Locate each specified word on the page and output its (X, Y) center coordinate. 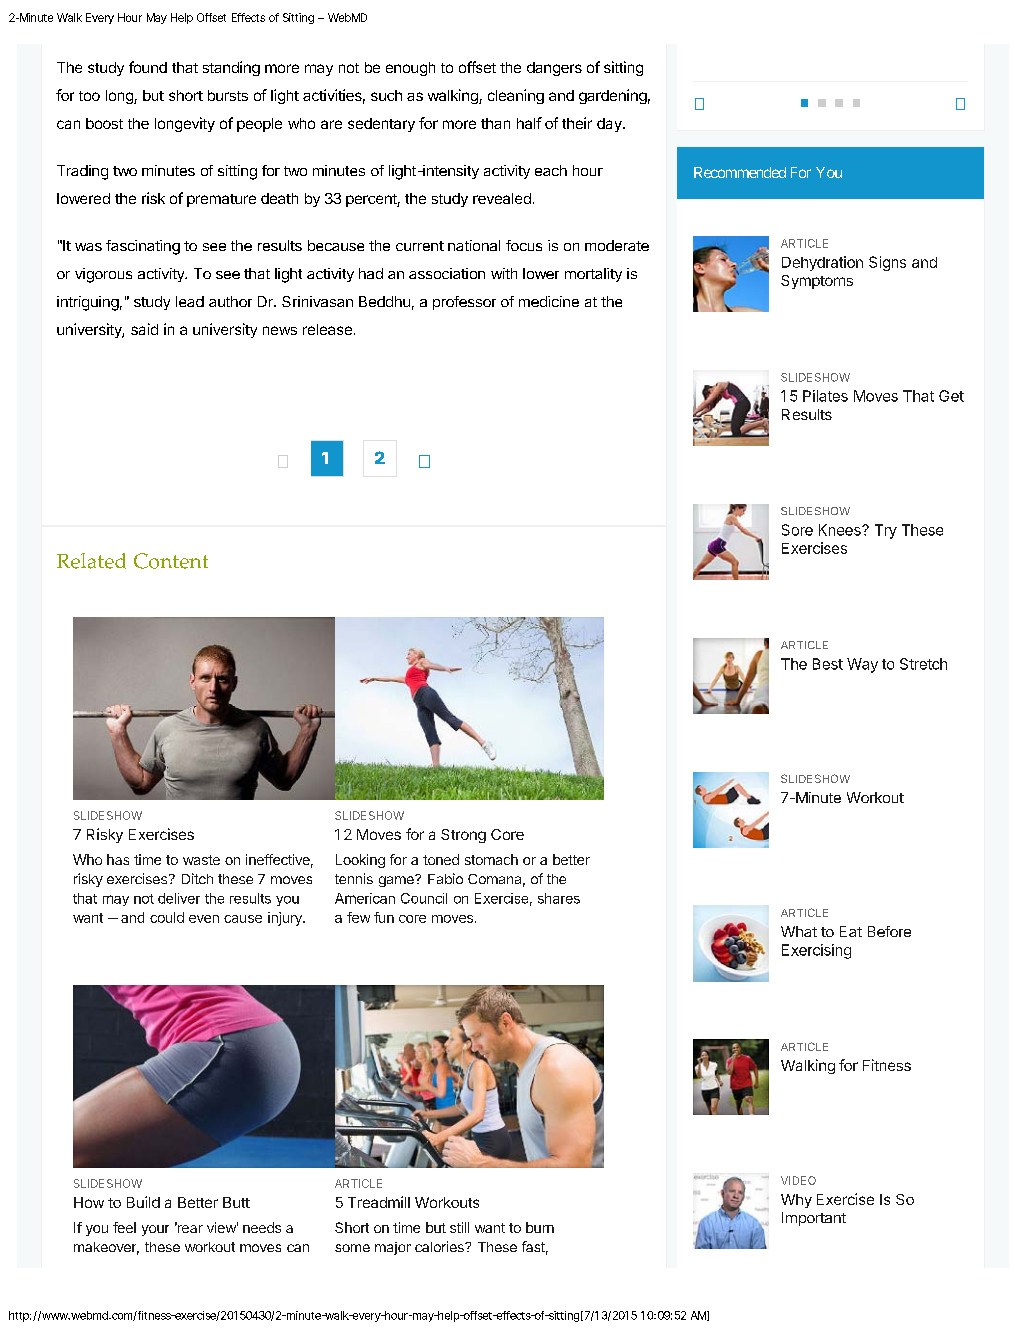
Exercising (816, 951)
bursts (228, 95)
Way (862, 665)
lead (190, 301)
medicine (549, 301)
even (204, 919)
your (155, 1230)
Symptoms (817, 282)
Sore (797, 530)
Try (886, 531)
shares (559, 898)
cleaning (516, 96)
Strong (463, 836)
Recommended (740, 172)
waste (201, 860)
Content (171, 561)
